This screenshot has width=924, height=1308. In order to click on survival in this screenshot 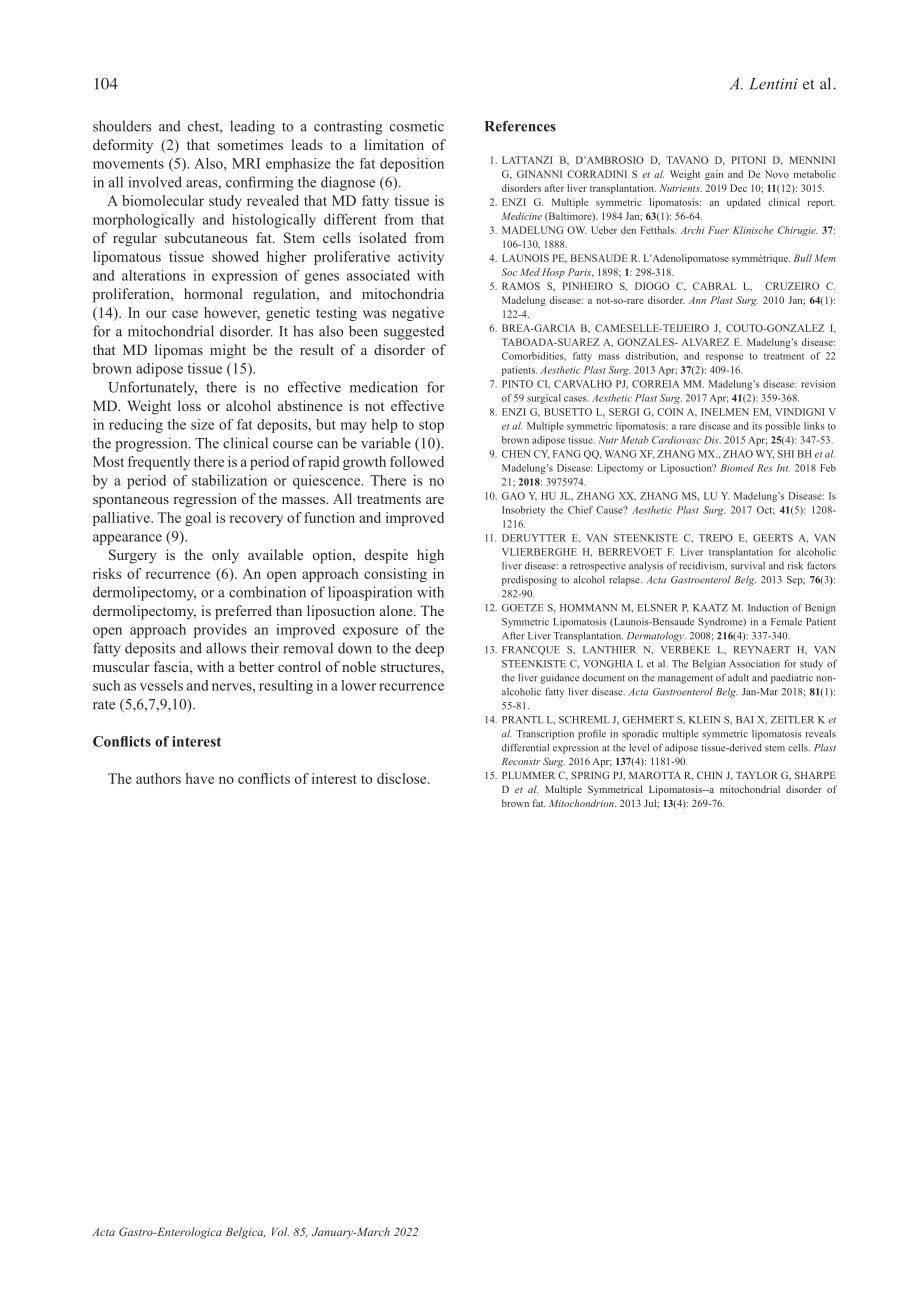, I will do `click(748, 566)`.
